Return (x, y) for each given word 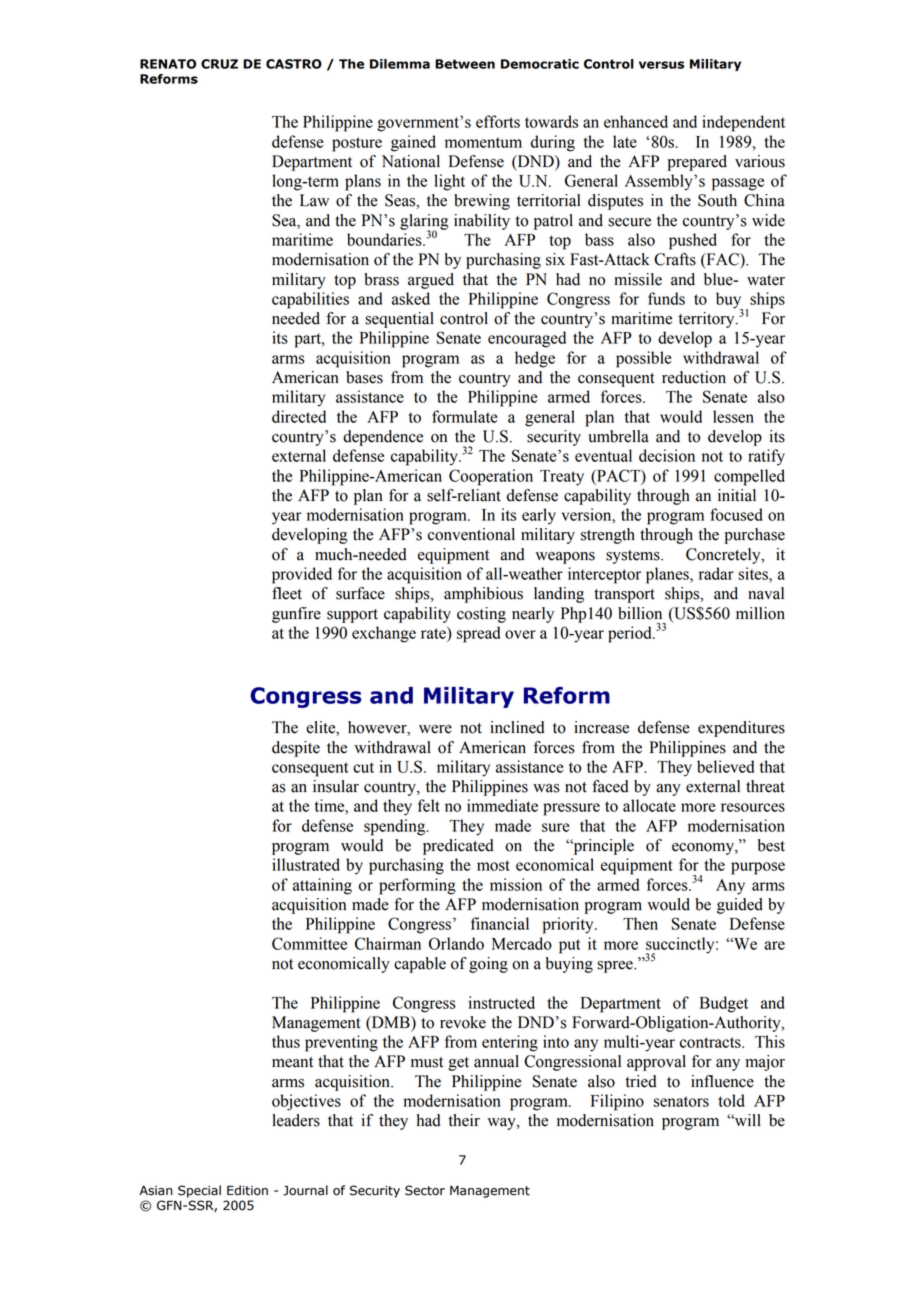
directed (299, 416)
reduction (694, 377)
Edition (247, 1190)
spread (478, 634)
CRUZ (219, 64)
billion (640, 613)
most (493, 865)
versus (661, 65)
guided (740, 906)
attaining (322, 886)
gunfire (296, 615)
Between (465, 64)
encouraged (527, 339)
